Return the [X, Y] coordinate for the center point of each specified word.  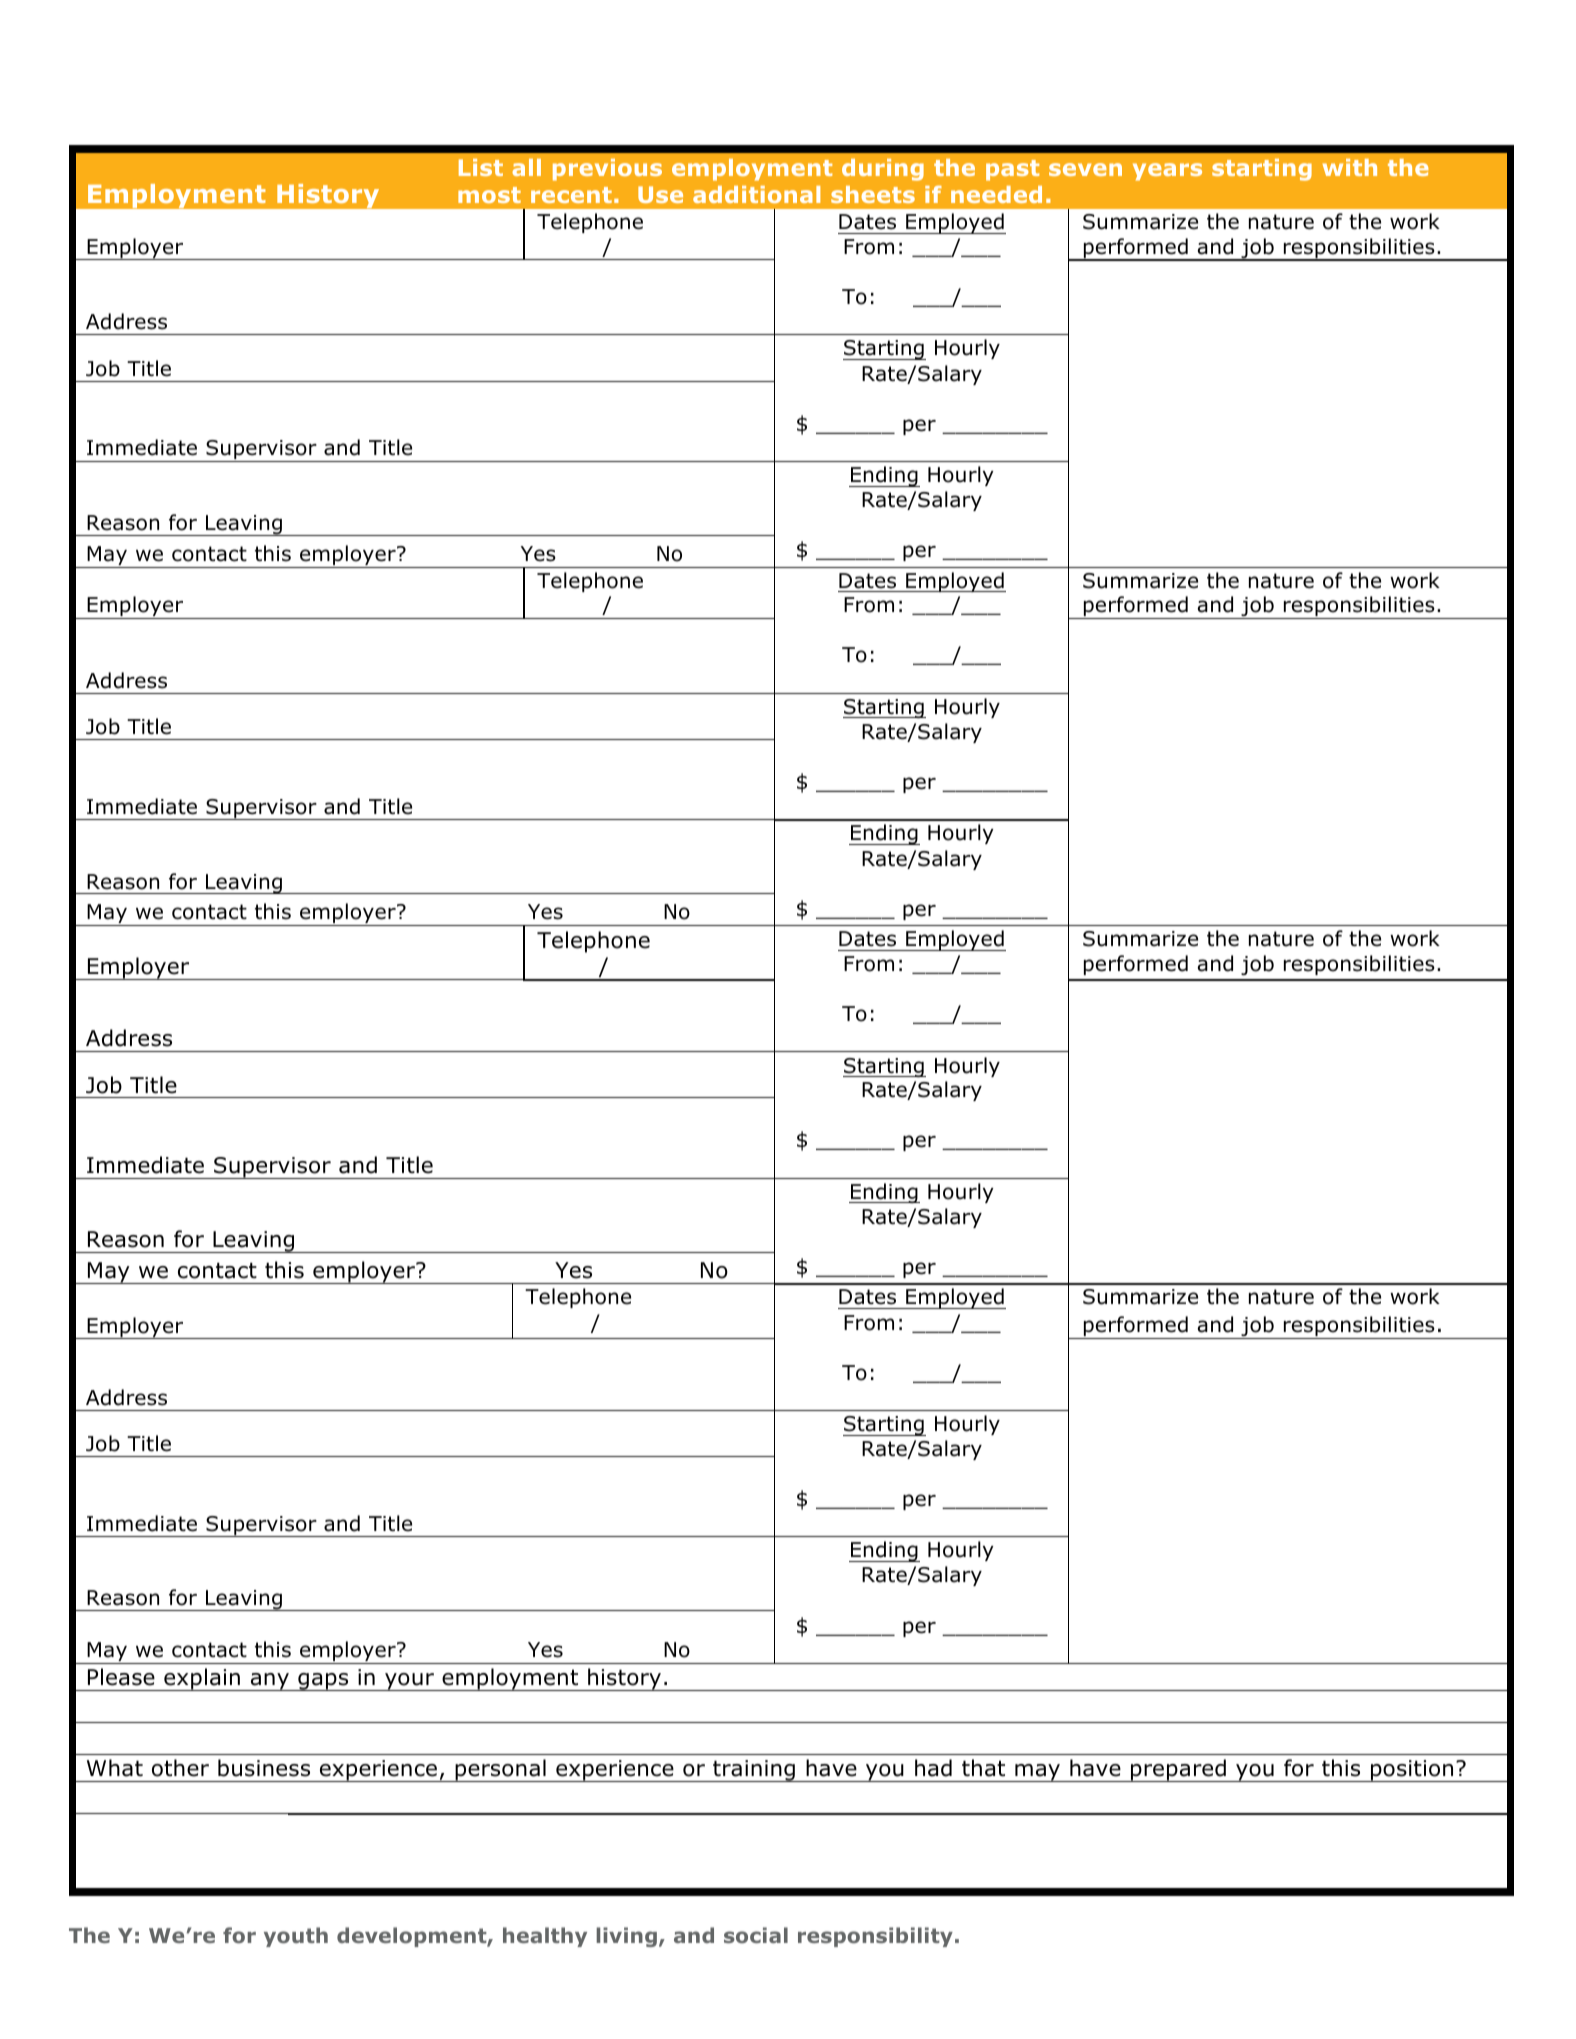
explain [202, 1679]
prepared [1178, 1770]
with [1350, 167]
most [489, 195]
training [754, 1771]
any [269, 1682]
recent [571, 195]
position [1412, 1771]
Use [660, 194]
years [1167, 172]
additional [756, 194]
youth [296, 1937]
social [756, 1935]
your [409, 1682]
